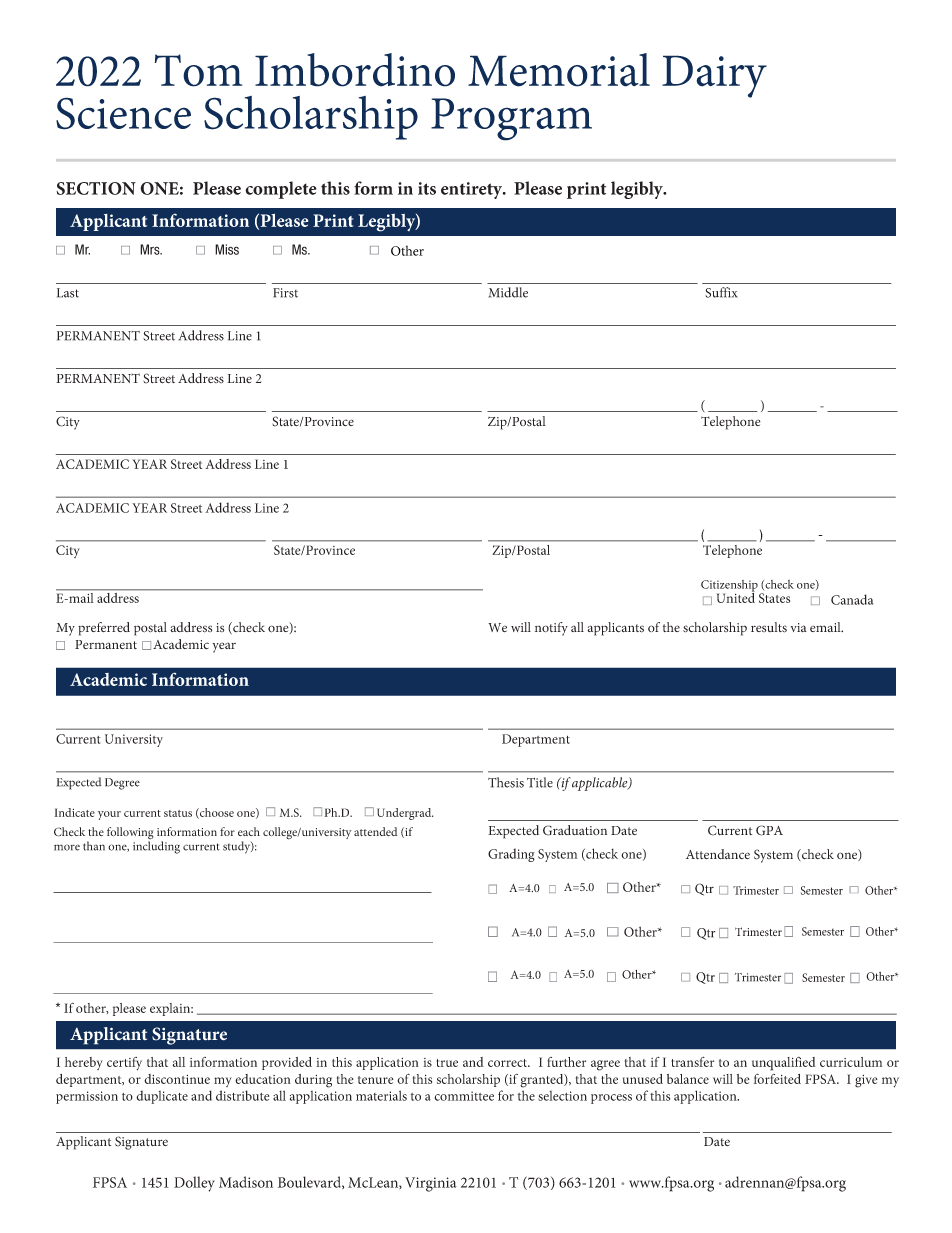 Image resolution: width=952 pixels, height=1233 pixels. Describe the element at coordinates (769, 627) in the document. I see `results` at that location.
